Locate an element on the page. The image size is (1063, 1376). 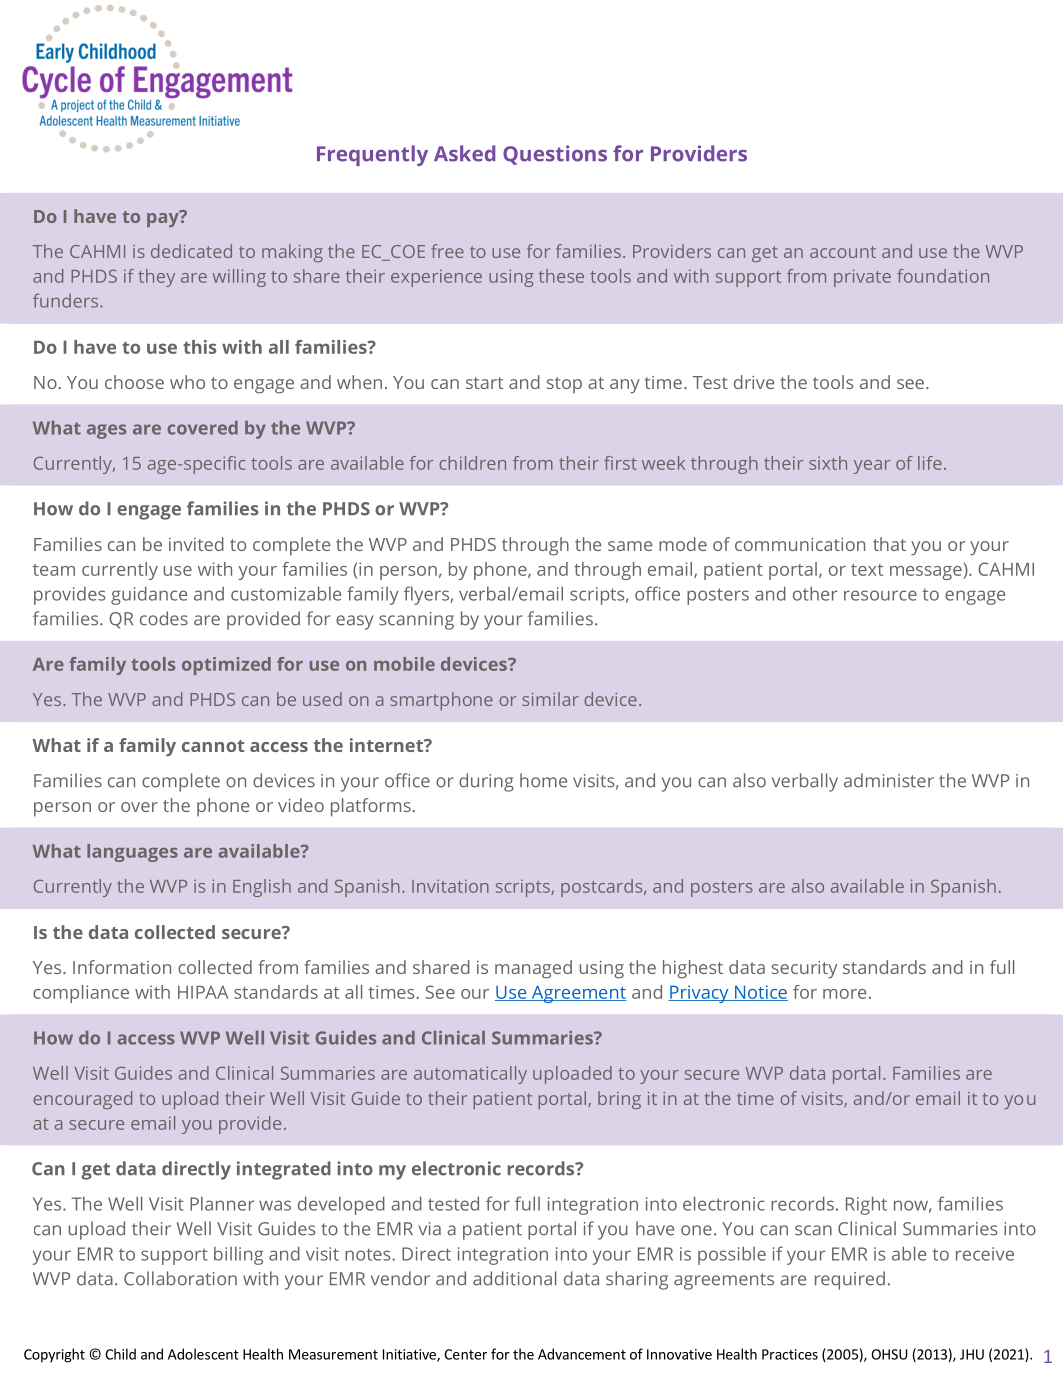
text is located at coordinates (867, 570).
